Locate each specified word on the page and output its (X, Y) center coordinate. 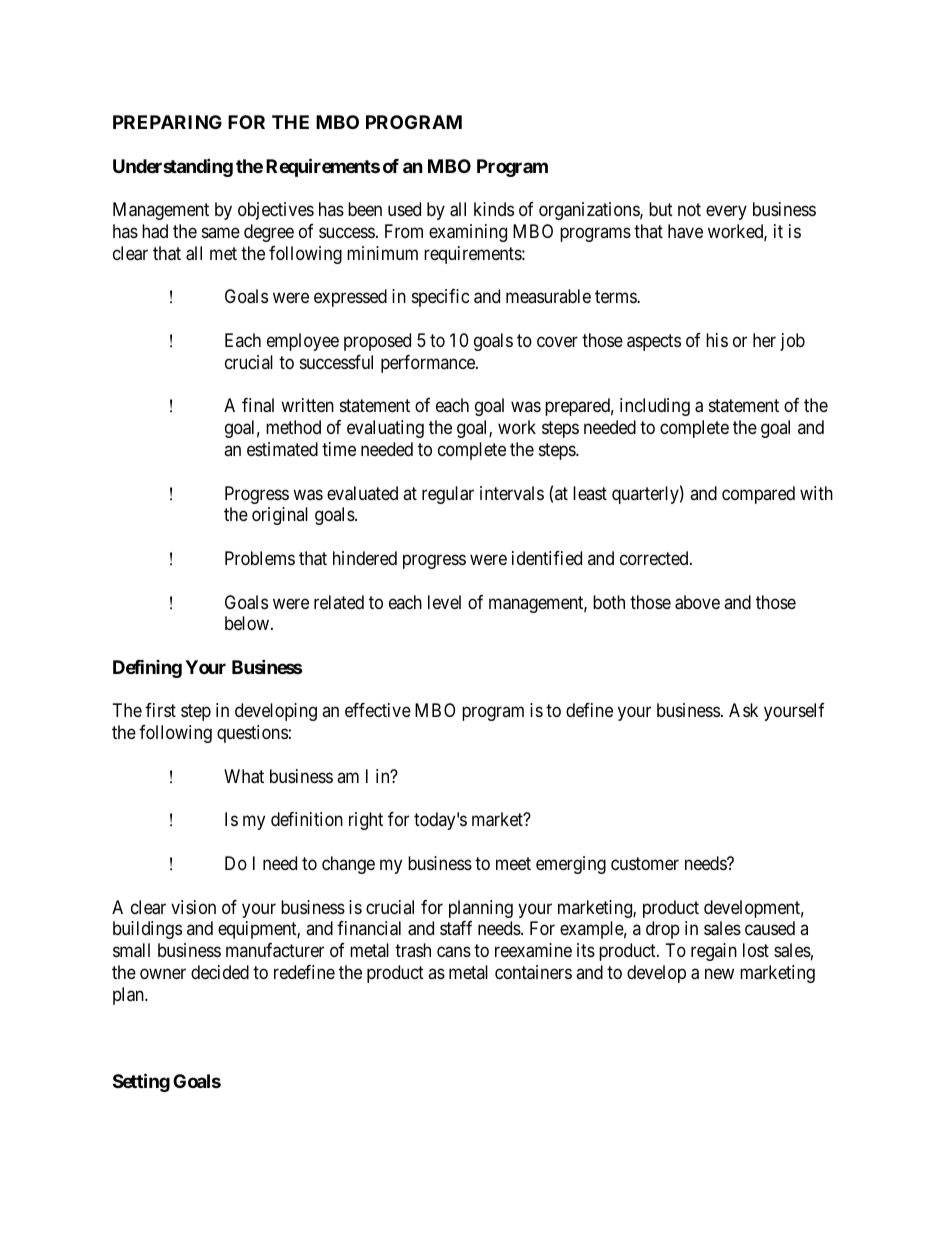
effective (378, 710)
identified (547, 558)
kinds (494, 209)
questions (252, 734)
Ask (743, 710)
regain (714, 952)
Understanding (173, 167)
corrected (655, 558)
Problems (260, 558)
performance (429, 364)
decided (220, 972)
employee (303, 342)
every (726, 213)
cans (454, 952)
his (717, 340)
